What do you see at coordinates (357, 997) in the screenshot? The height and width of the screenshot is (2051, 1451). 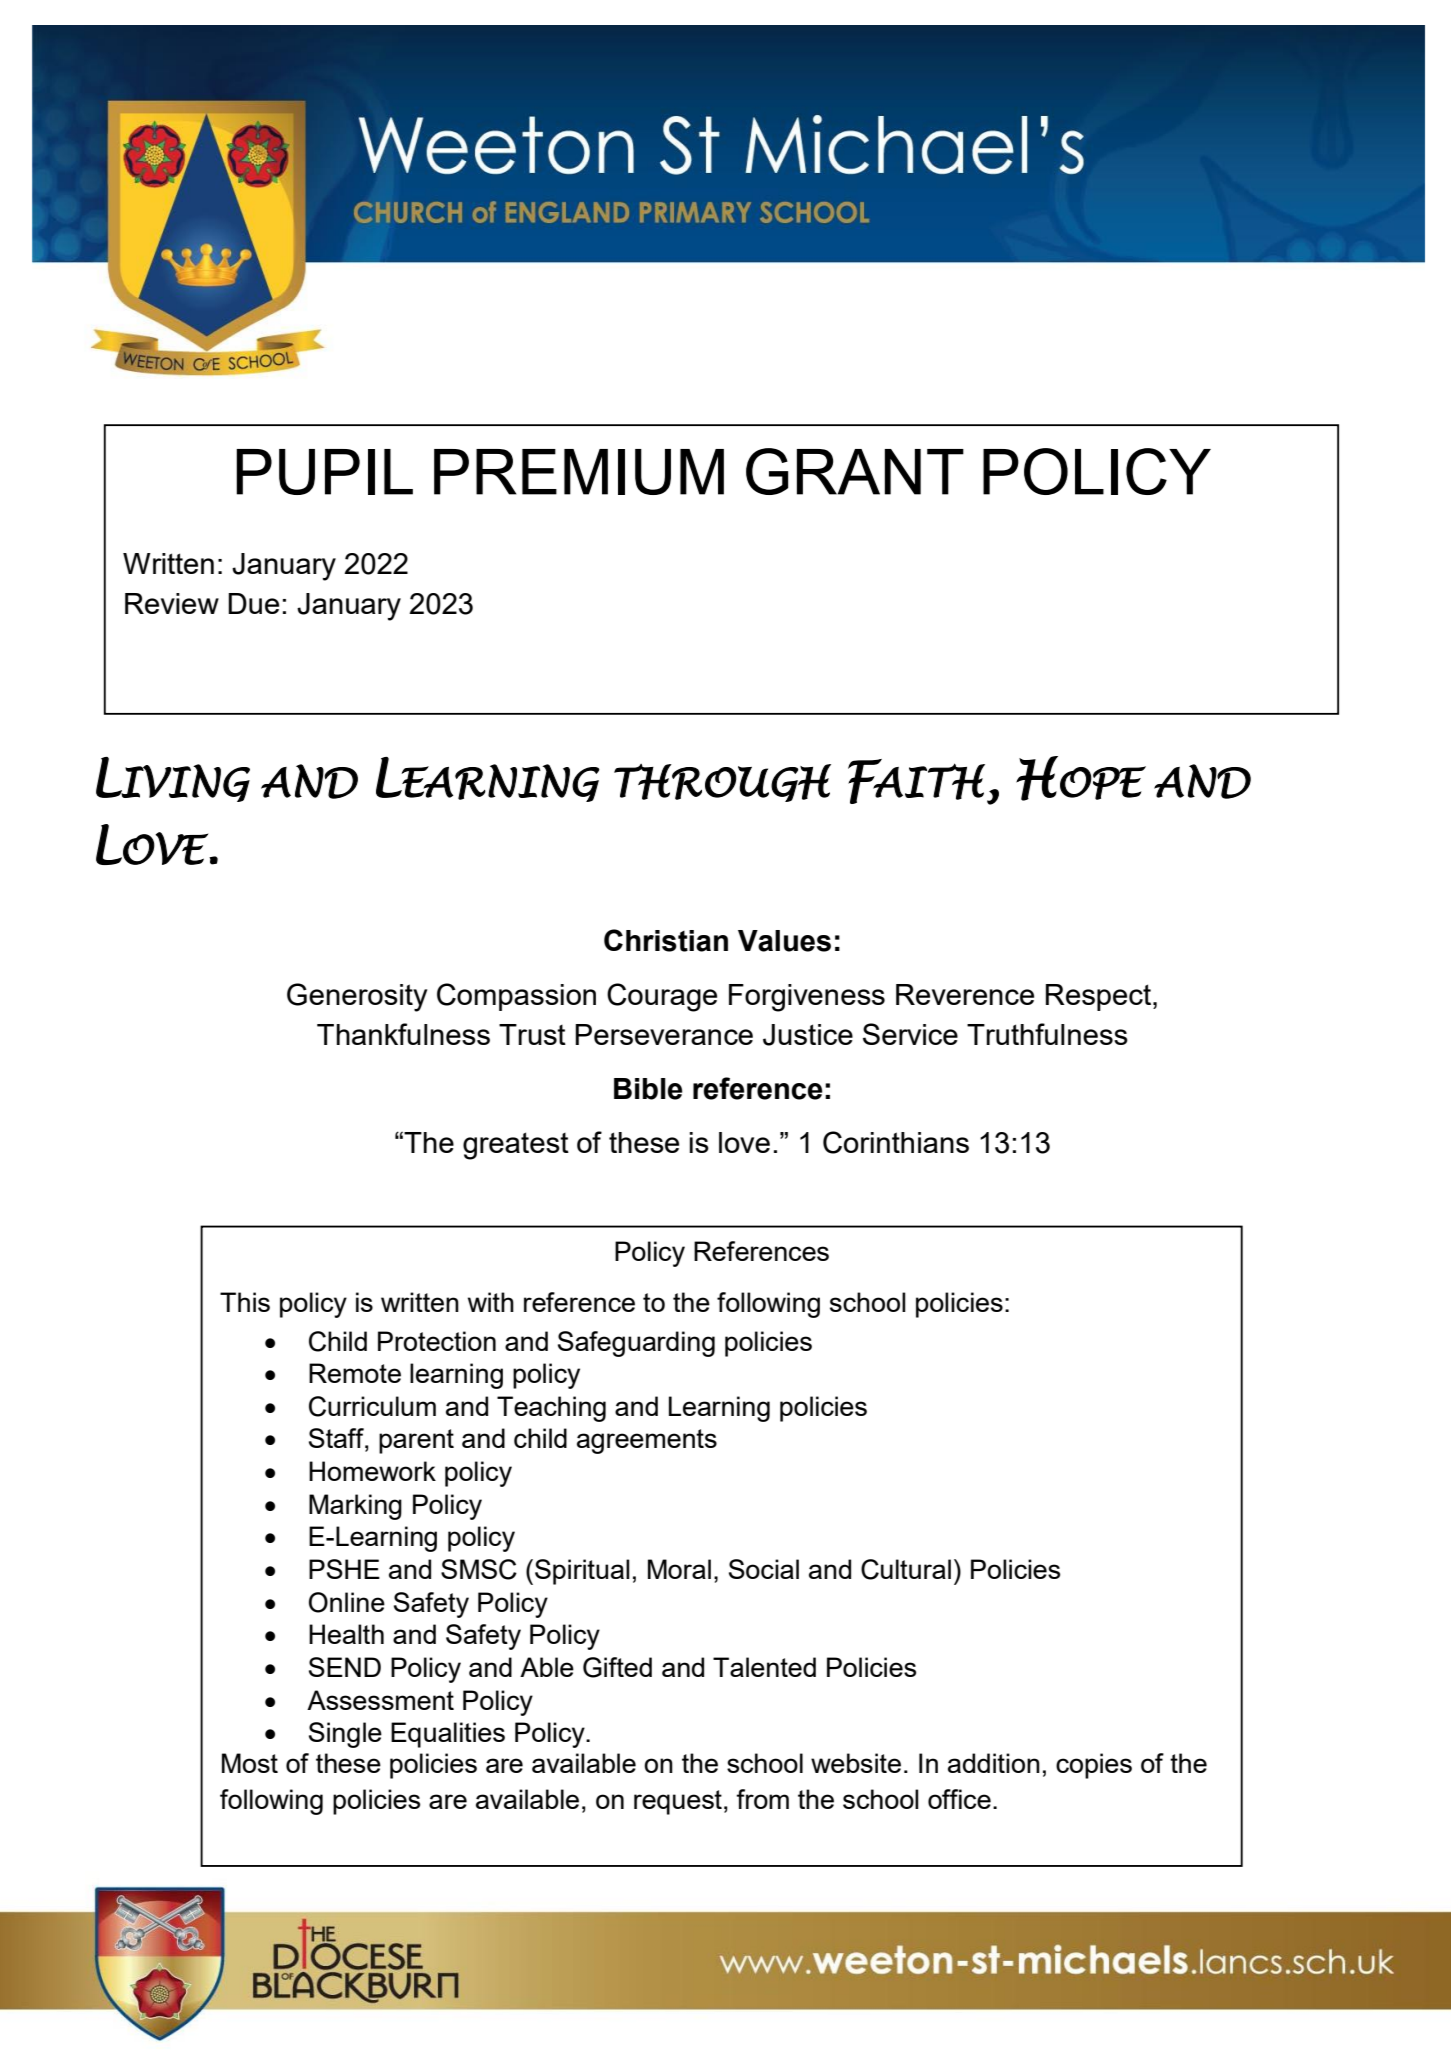 I see `Generosity` at bounding box center [357, 997].
